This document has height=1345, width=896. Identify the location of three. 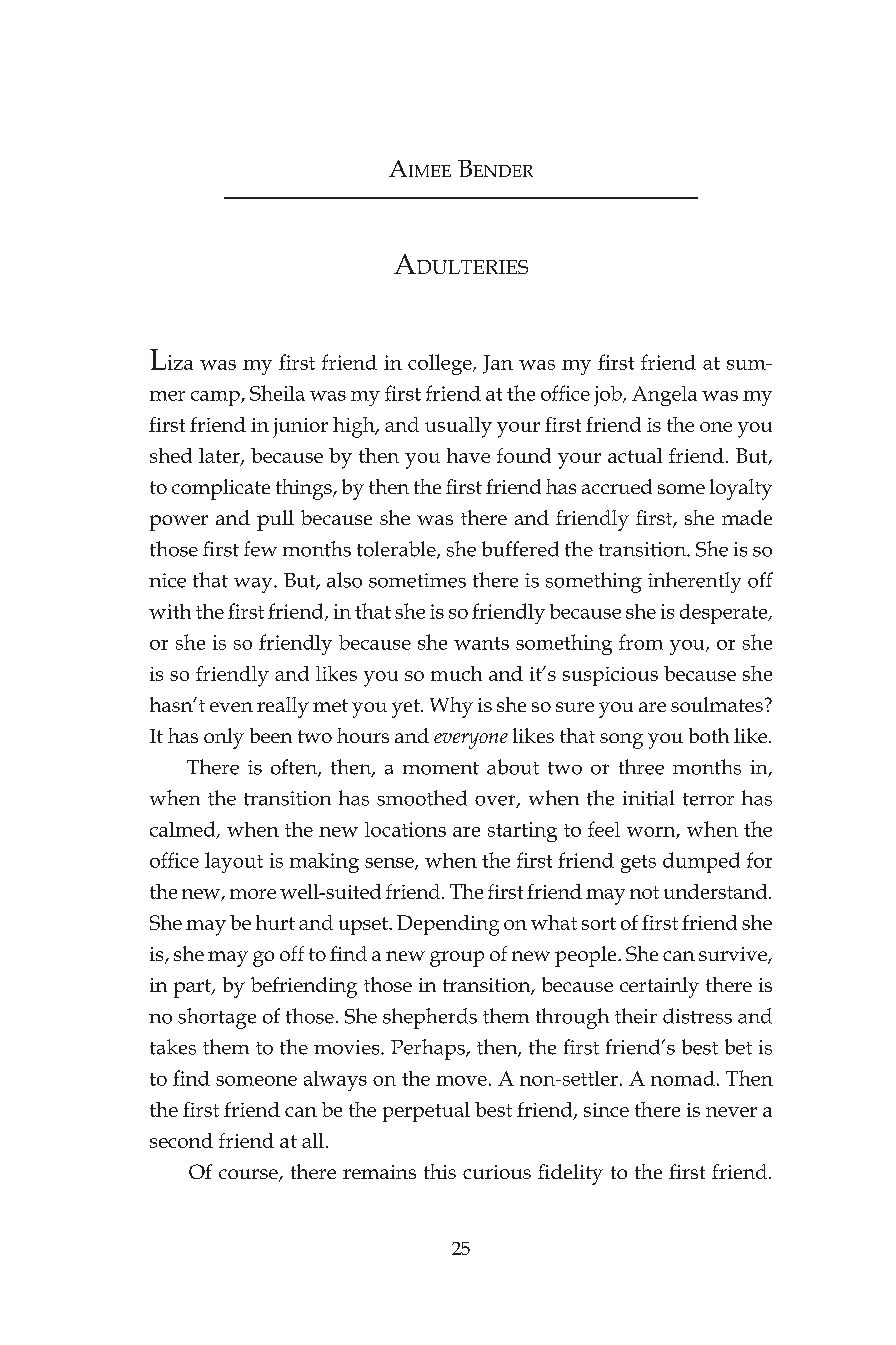
(641, 767).
